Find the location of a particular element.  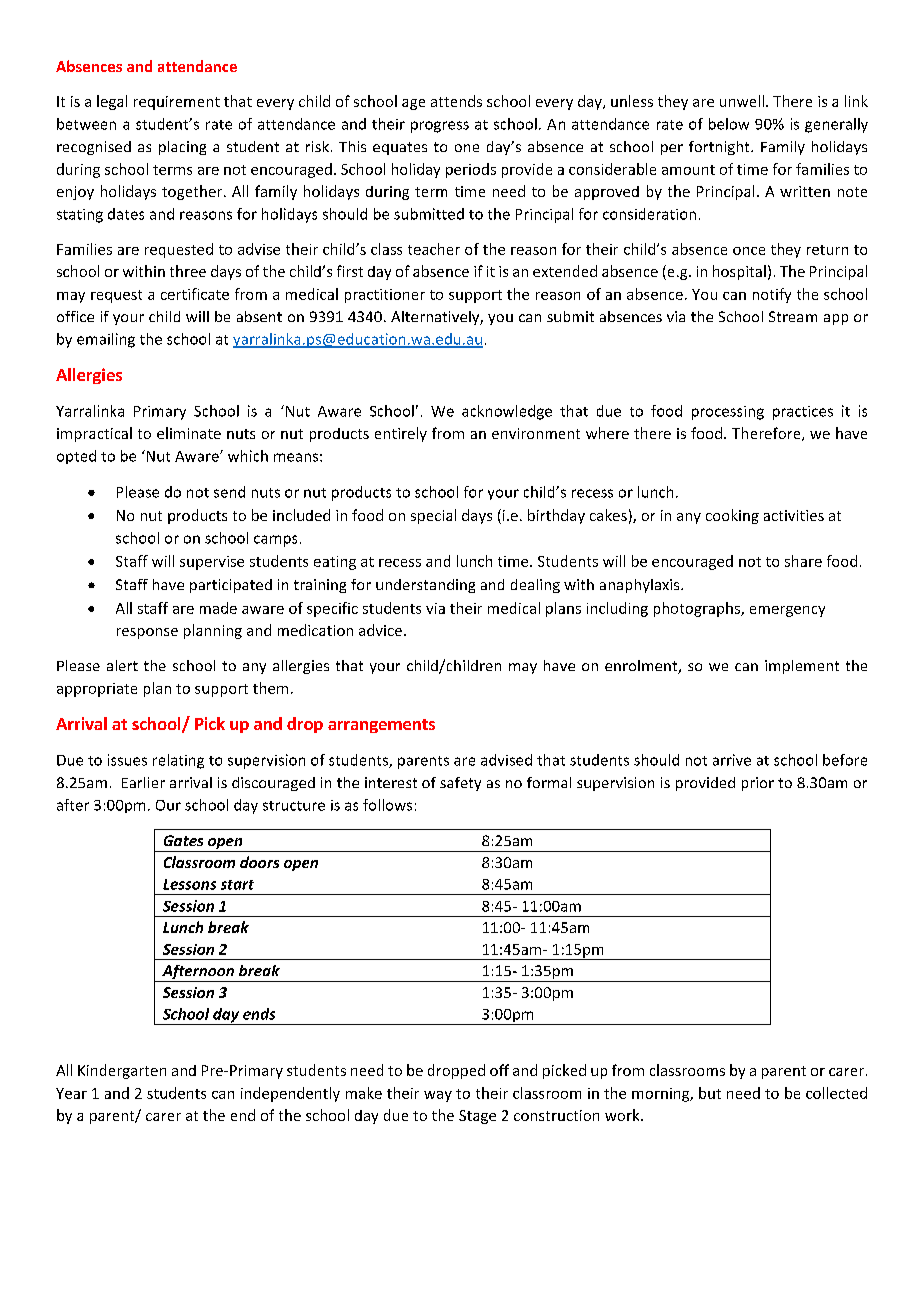

processing is located at coordinates (728, 413).
